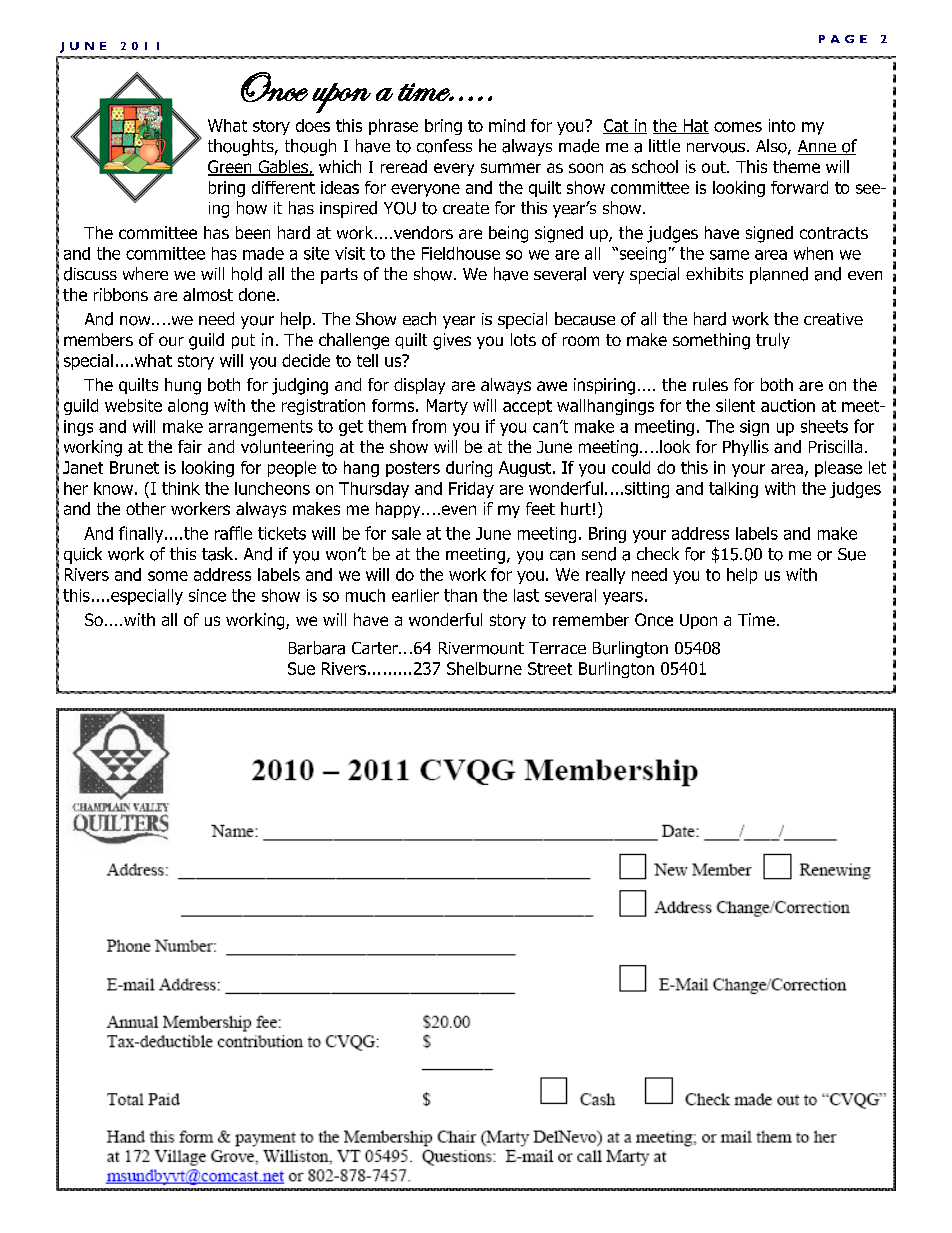 This page has height=1233, width=952. I want to click on Marty, so click(447, 407).
